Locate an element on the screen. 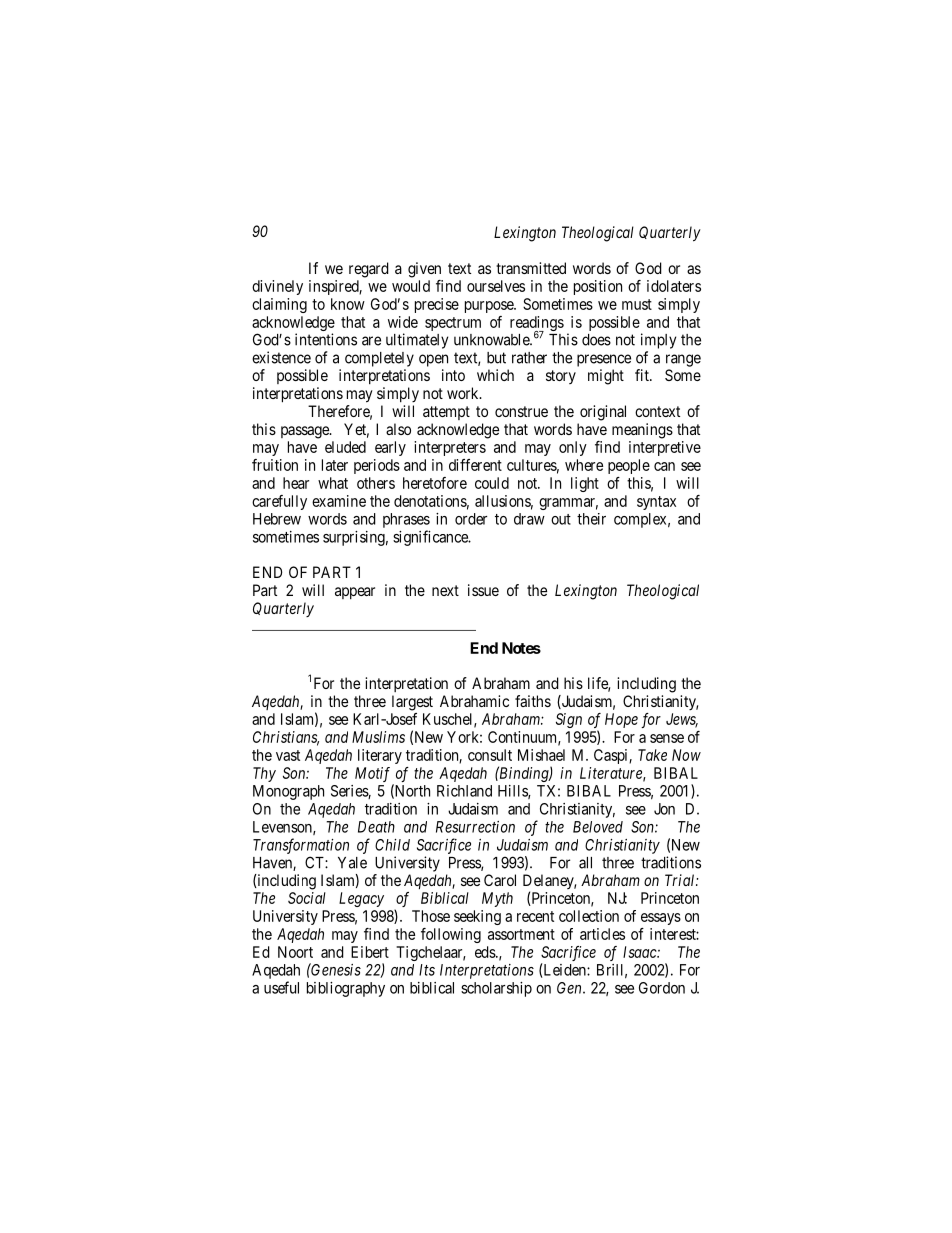 This screenshot has width=952, height=1233. ourselves is located at coordinates (496, 286).
